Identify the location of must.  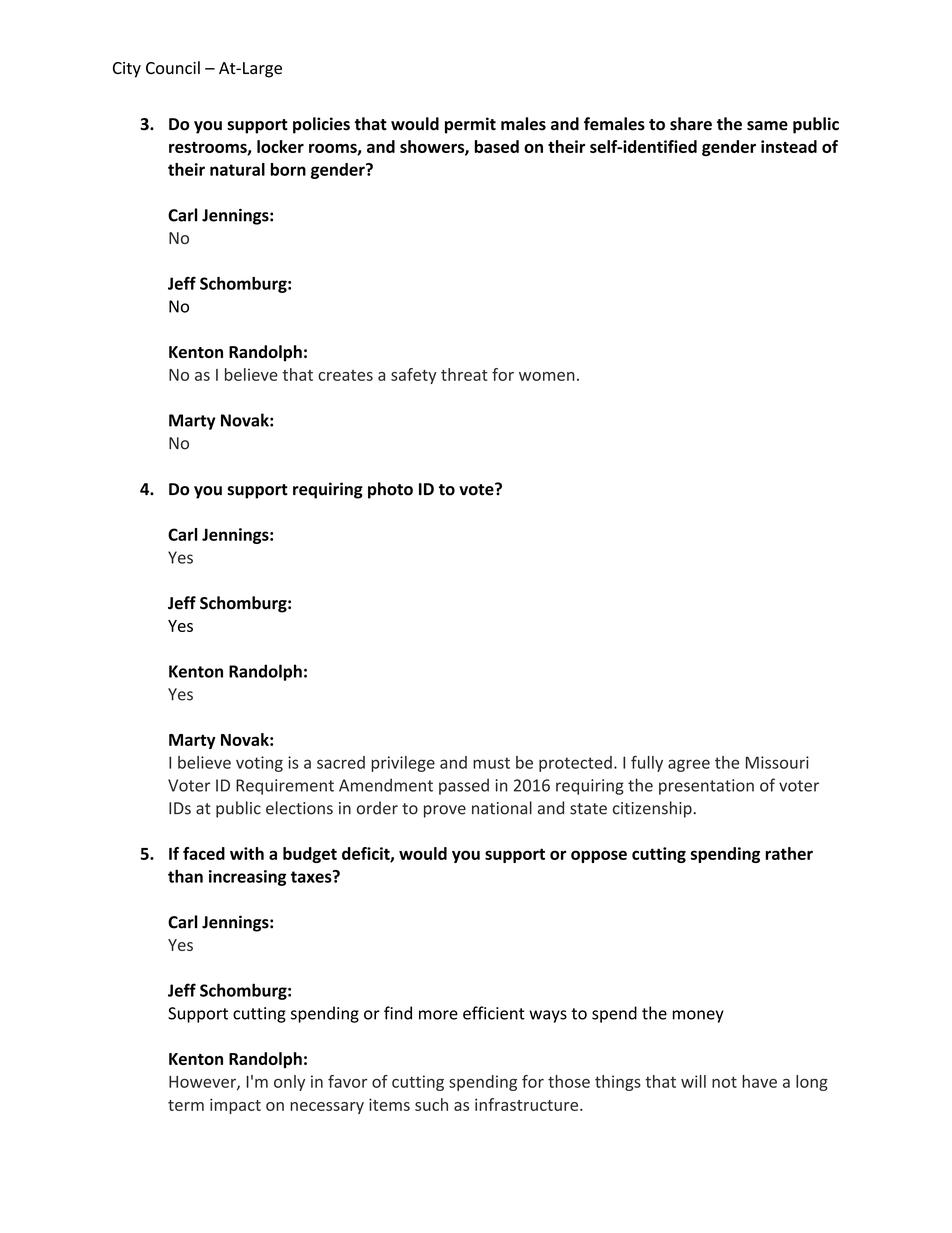
(491, 763).
